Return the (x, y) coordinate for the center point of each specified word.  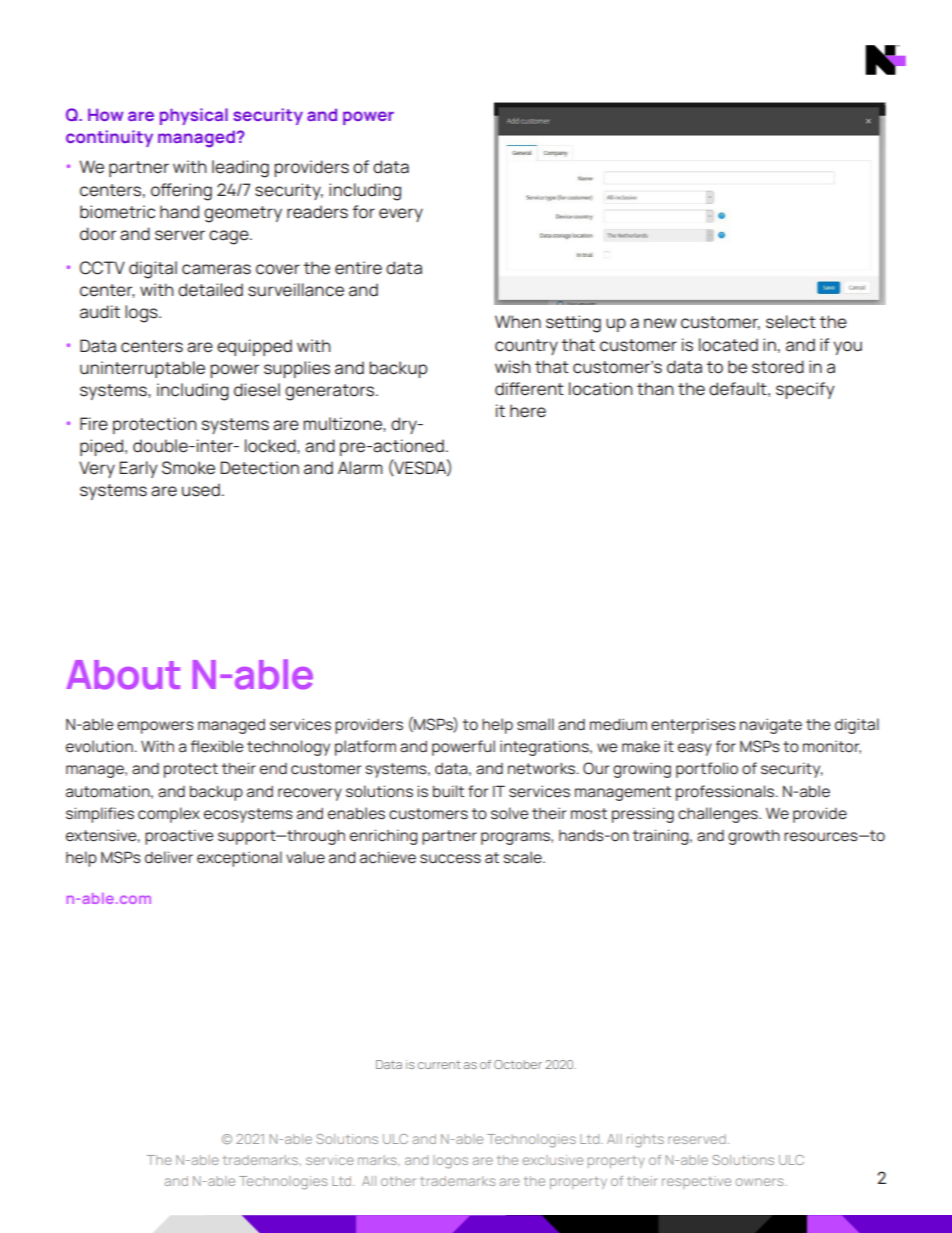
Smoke (188, 468)
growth (754, 837)
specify (805, 390)
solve (509, 813)
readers (317, 212)
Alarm (360, 468)
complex (169, 815)
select (791, 322)
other (398, 1181)
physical (194, 116)
